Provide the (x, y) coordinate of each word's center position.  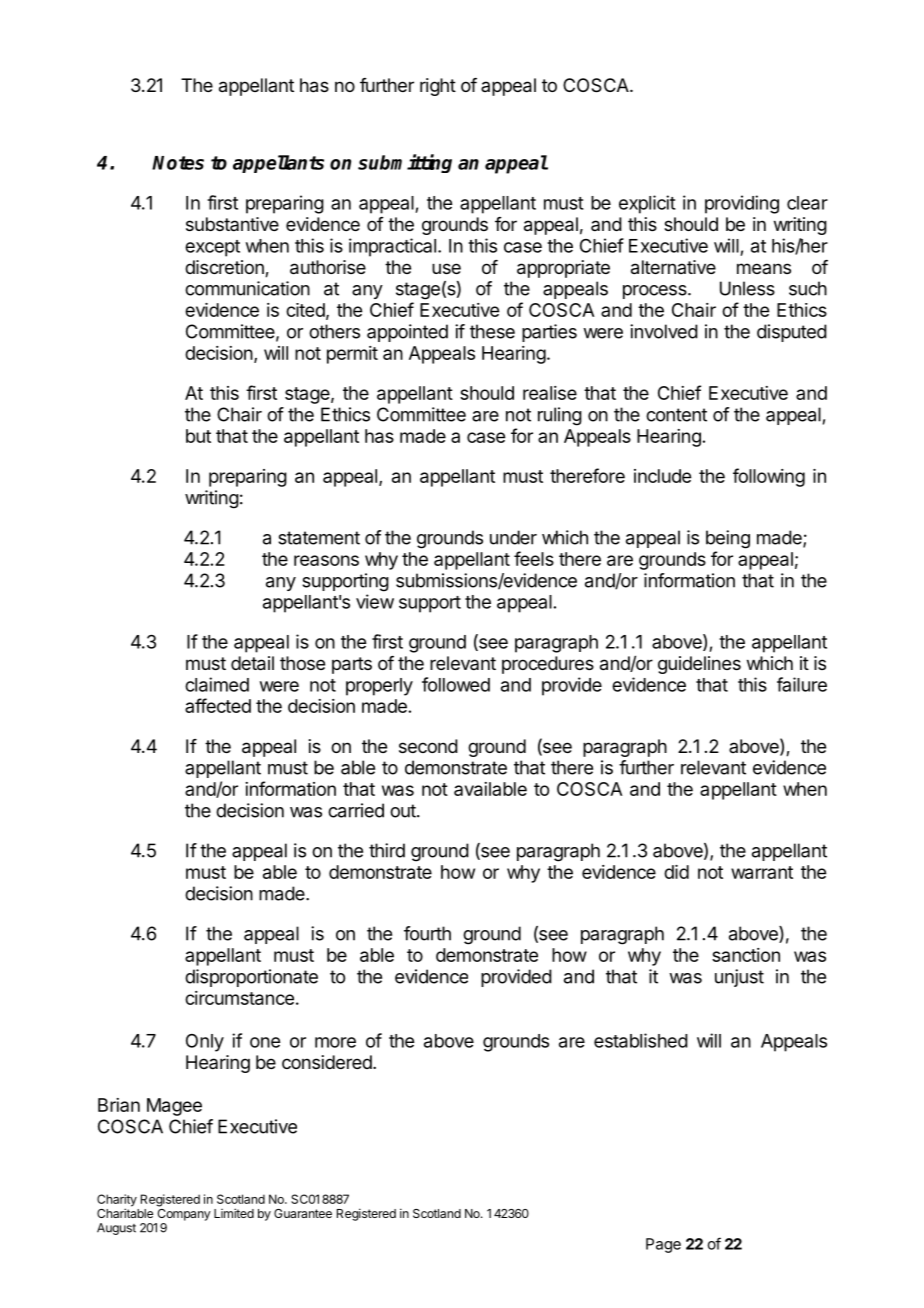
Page (663, 1245)
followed (456, 684)
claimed (217, 684)
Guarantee (303, 1213)
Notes (178, 163)
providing (742, 204)
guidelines (699, 665)
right (438, 87)
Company (184, 1213)
